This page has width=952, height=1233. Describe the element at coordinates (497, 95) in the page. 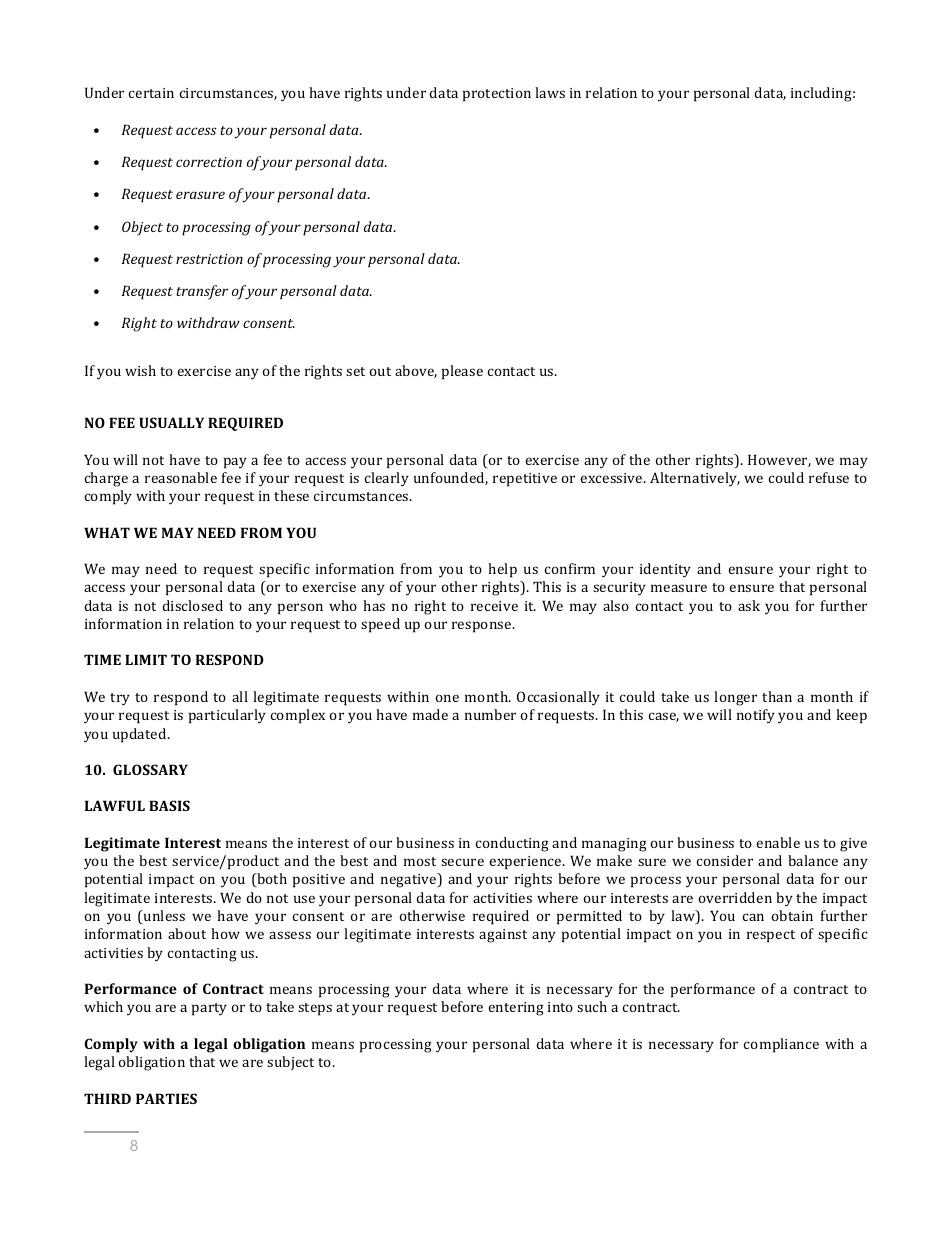

I see `protection` at that location.
